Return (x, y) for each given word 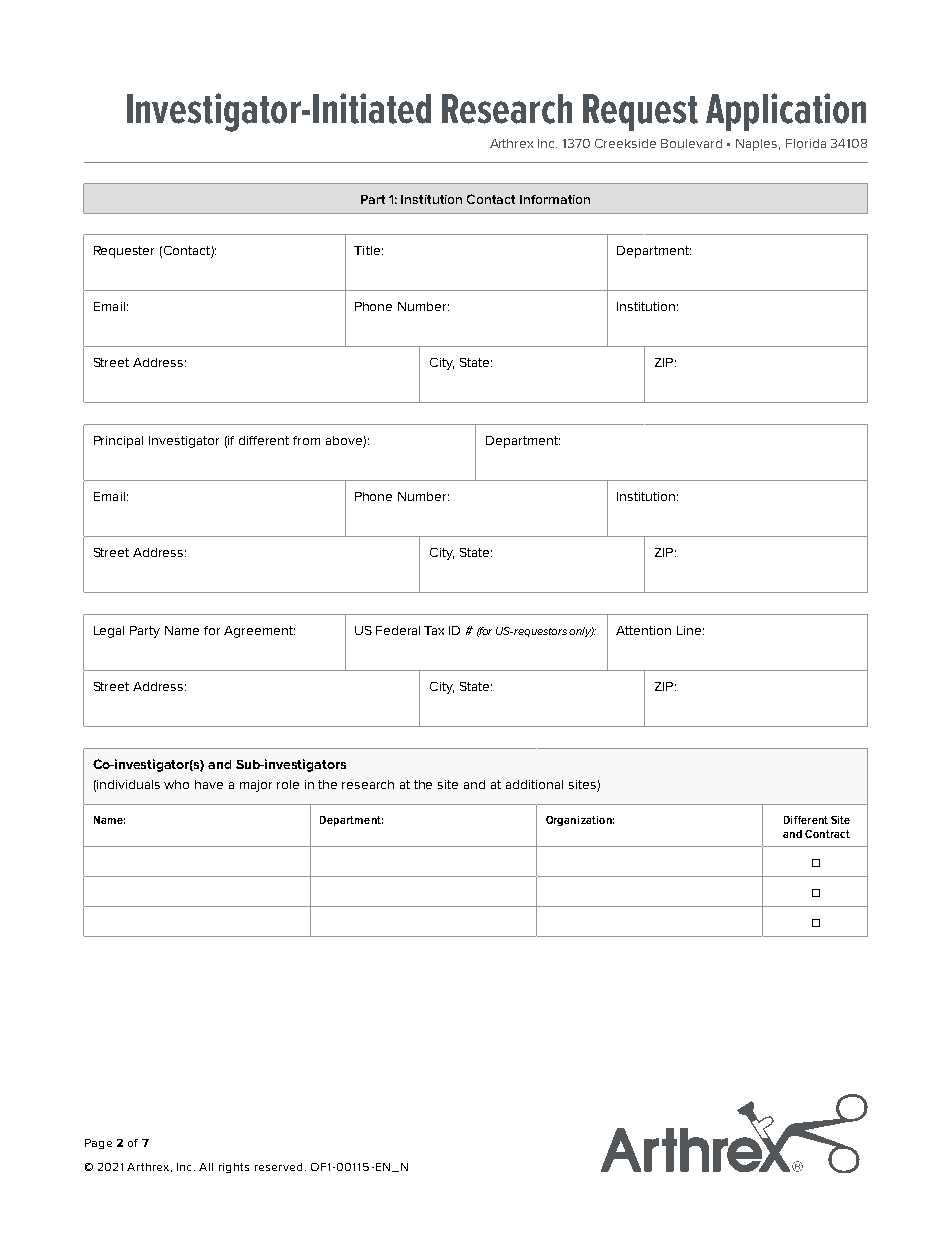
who (176, 784)
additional (534, 784)
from (306, 440)
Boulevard (691, 143)
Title (367, 250)
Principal (118, 442)
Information (555, 199)
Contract (827, 834)
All (206, 1167)
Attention (643, 630)
